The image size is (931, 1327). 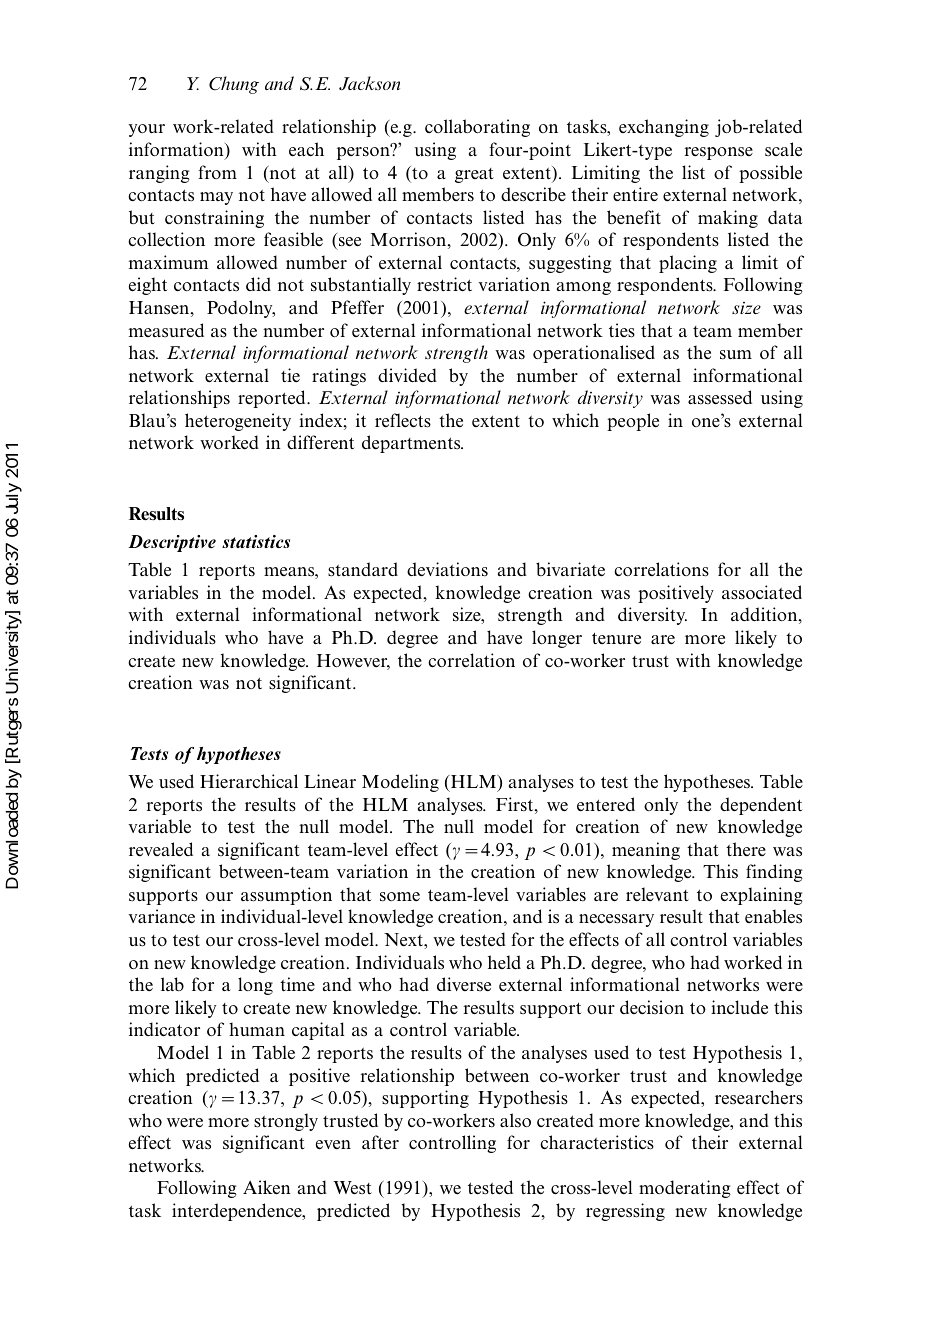 I want to click on statistics, so click(x=256, y=541).
